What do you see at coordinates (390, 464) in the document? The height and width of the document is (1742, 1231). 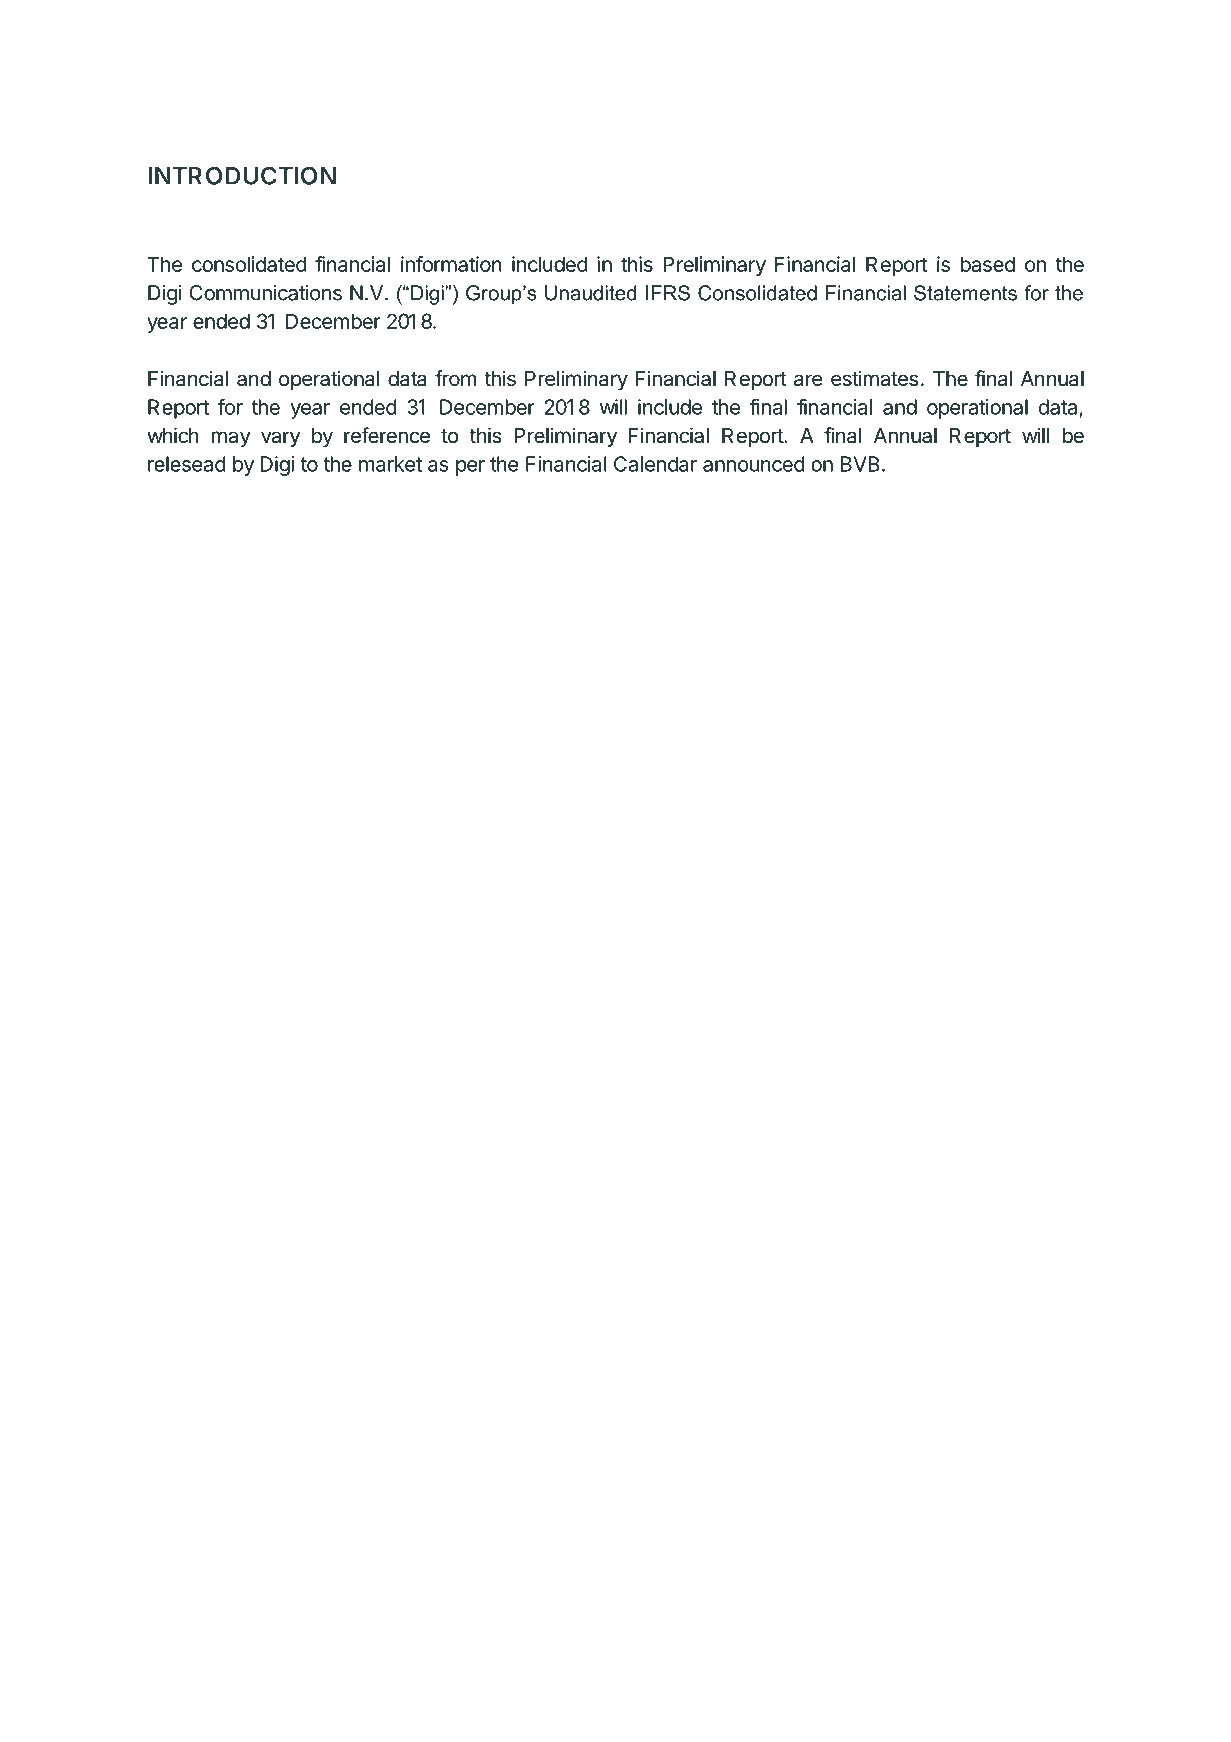 I see `market` at bounding box center [390, 464].
